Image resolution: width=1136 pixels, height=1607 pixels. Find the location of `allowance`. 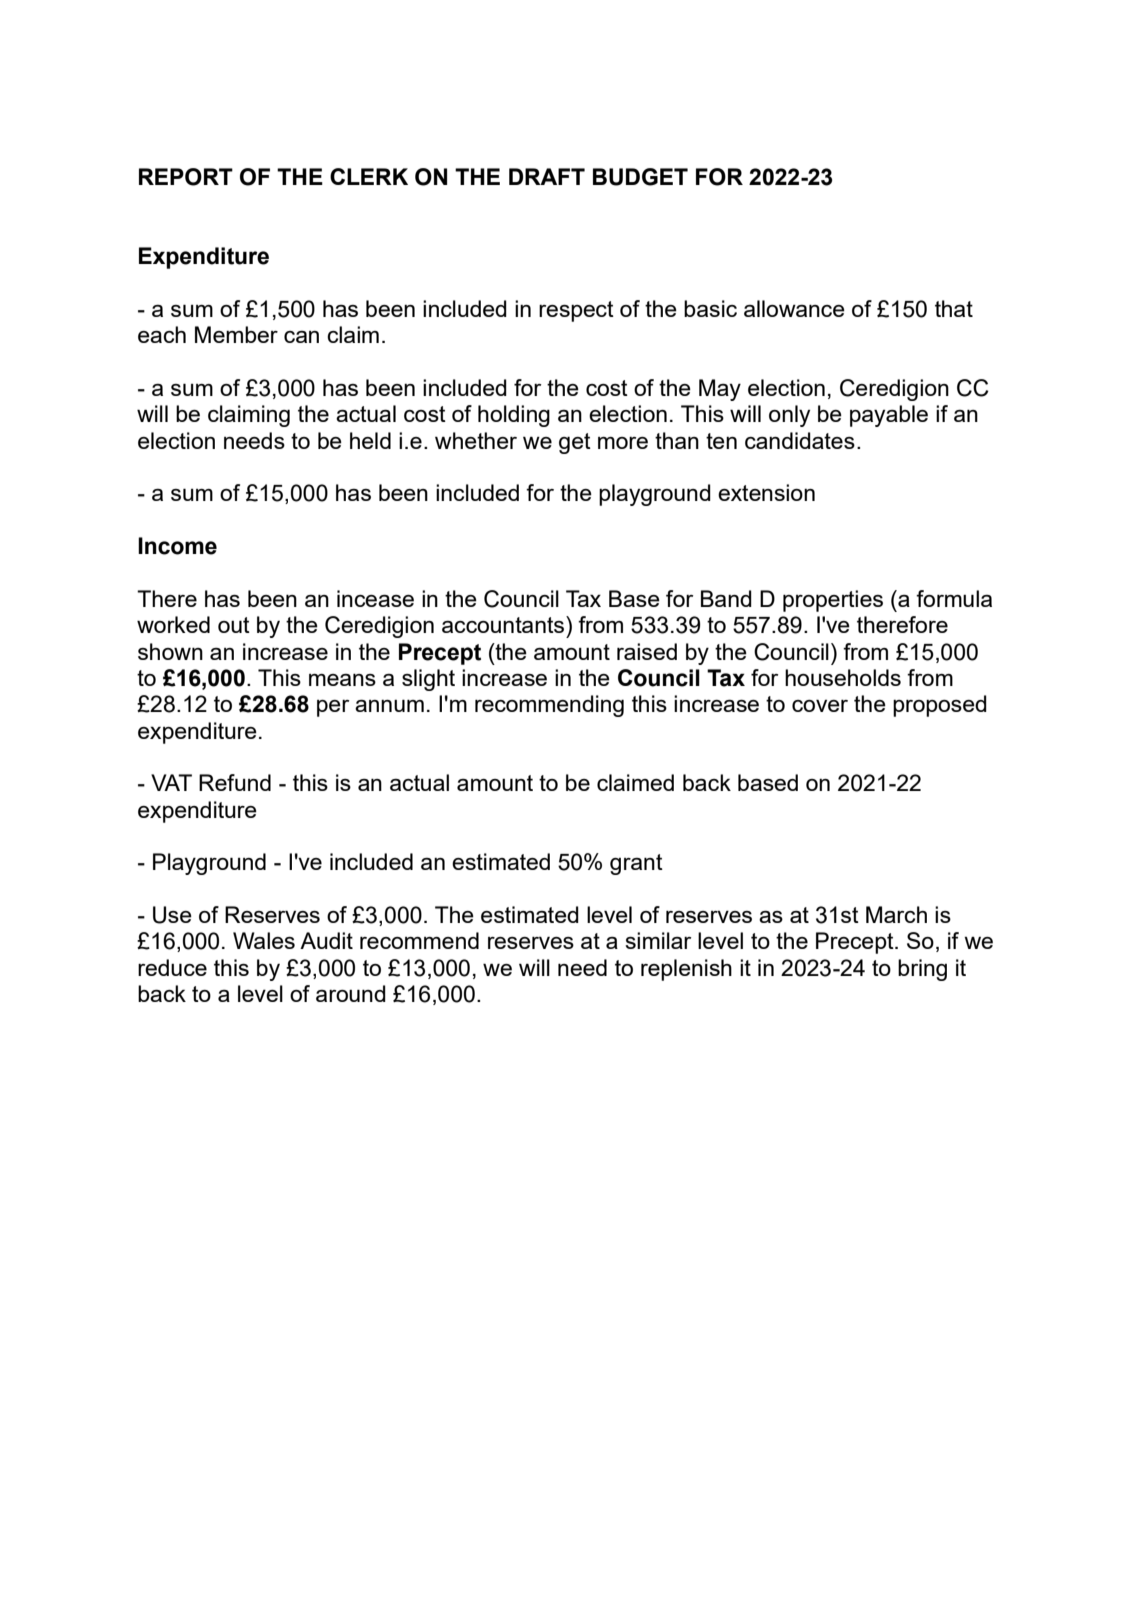

allowance is located at coordinates (794, 308).
